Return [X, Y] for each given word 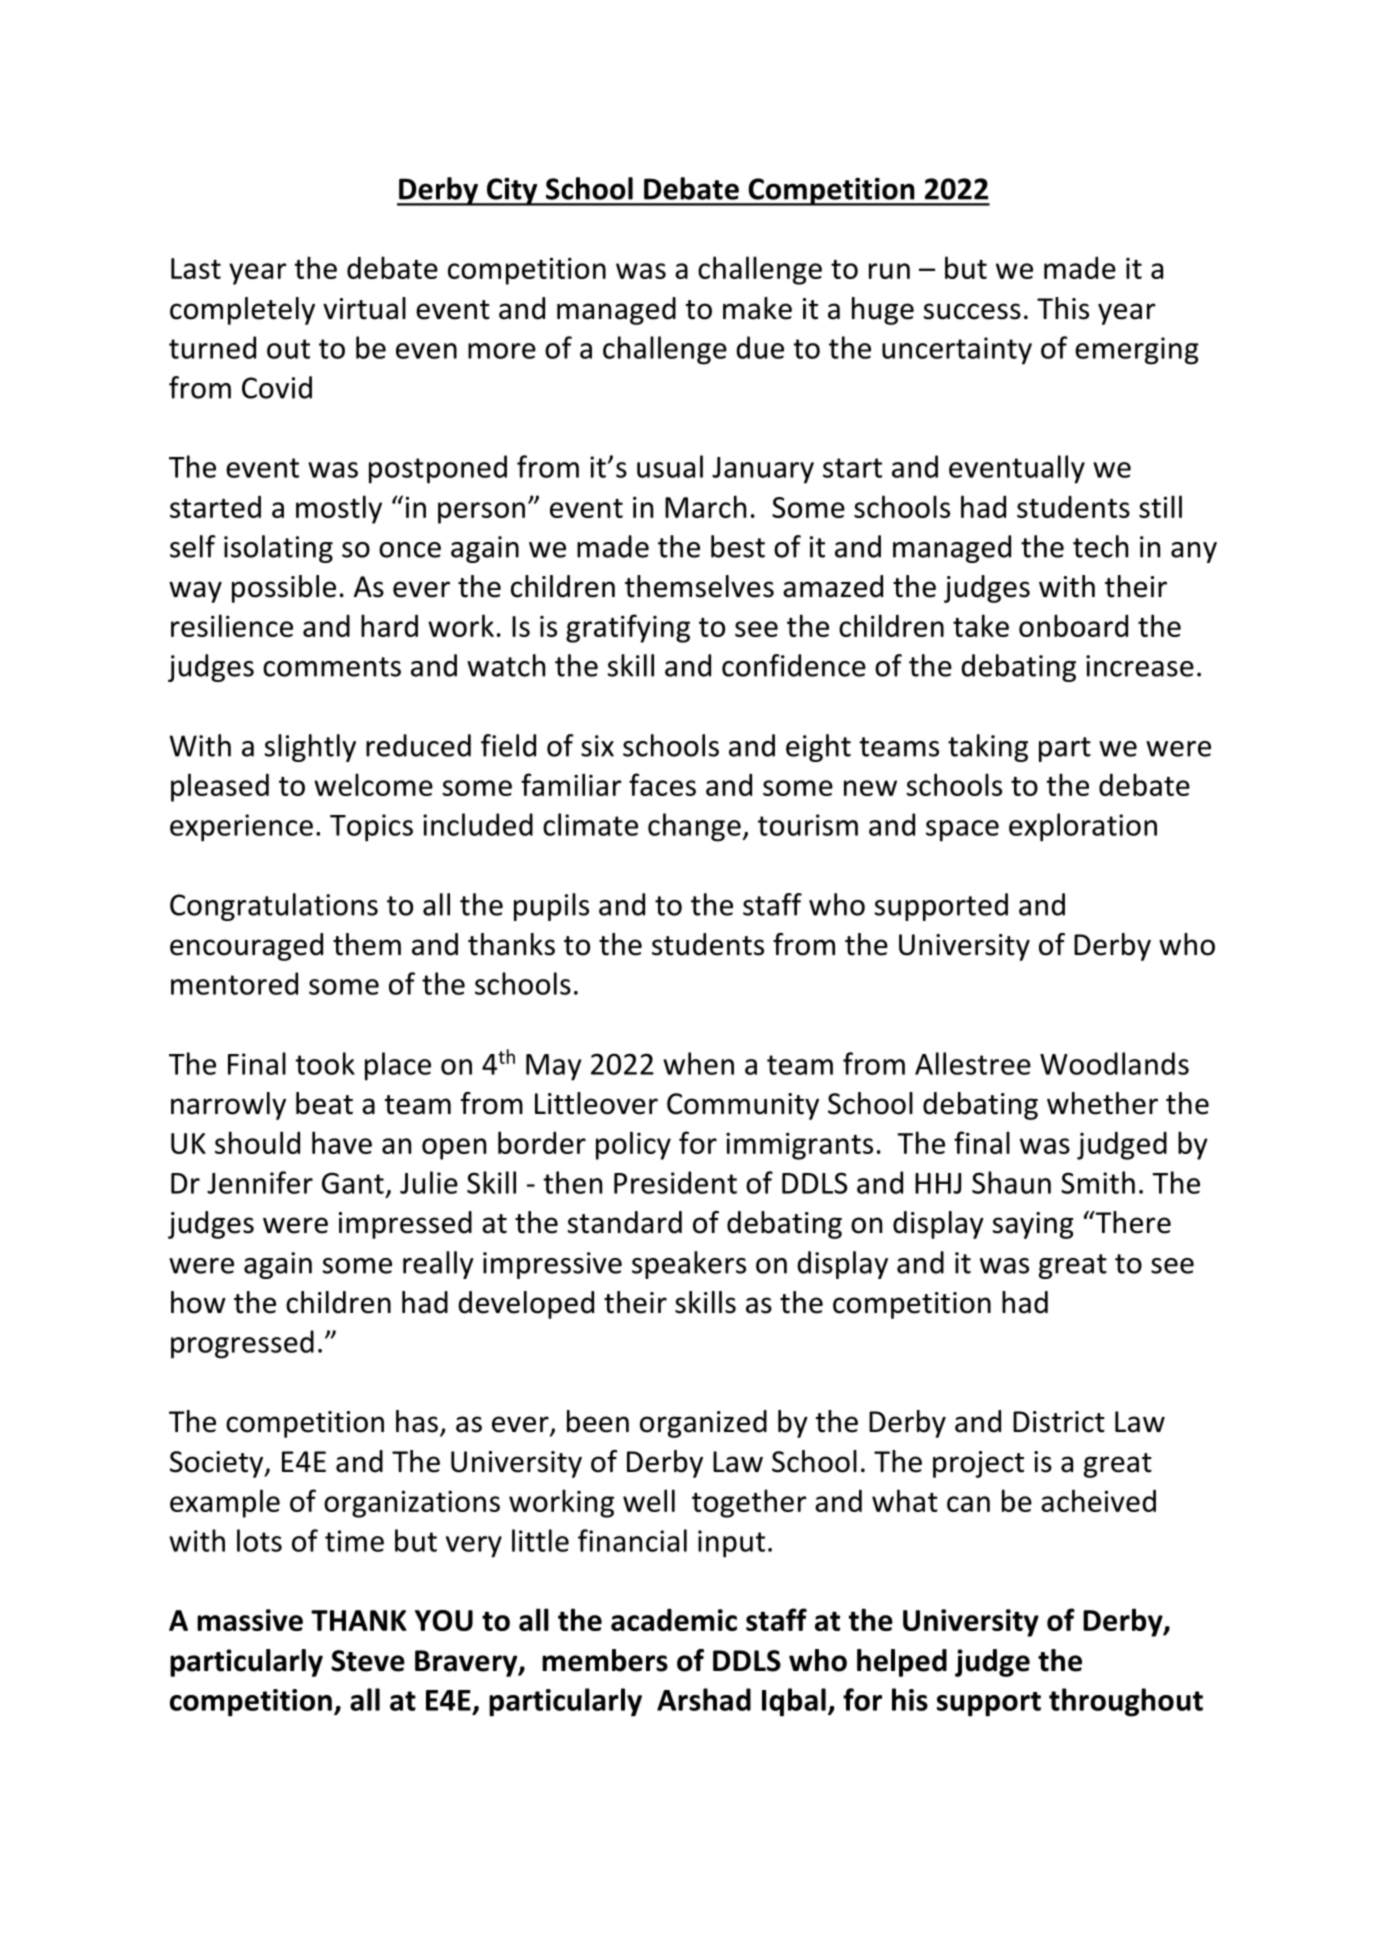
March [705, 506]
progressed [242, 1344]
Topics [371, 828]
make [757, 308]
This [1063, 308]
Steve [368, 1661]
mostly [339, 509]
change [694, 827]
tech [1100, 546]
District [1059, 1422]
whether [1102, 1103]
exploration [1083, 827]
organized [703, 1424]
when [698, 1063]
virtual [364, 308]
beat [324, 1103]
